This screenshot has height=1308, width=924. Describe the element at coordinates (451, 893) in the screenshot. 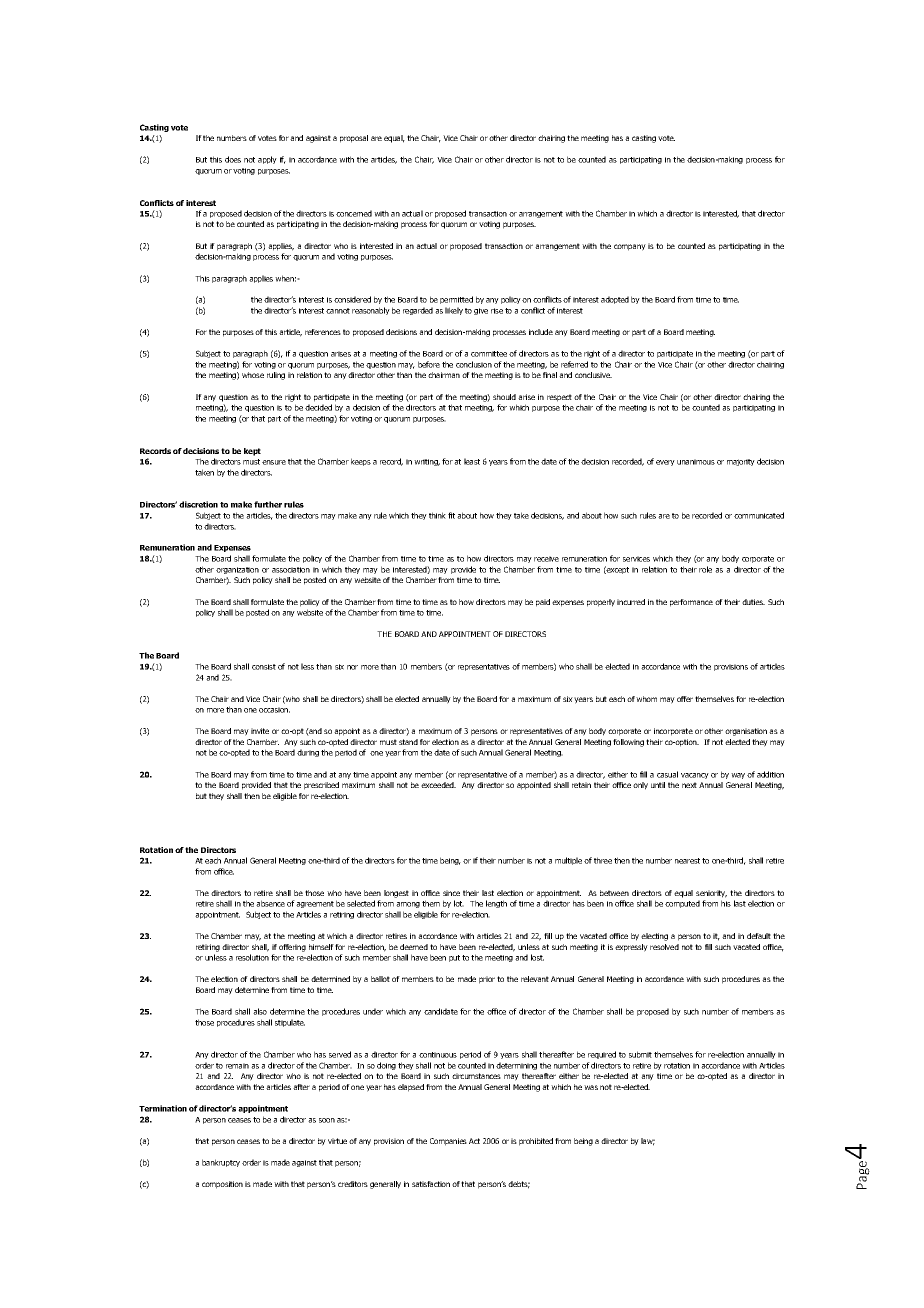

I see `since` at that location.
